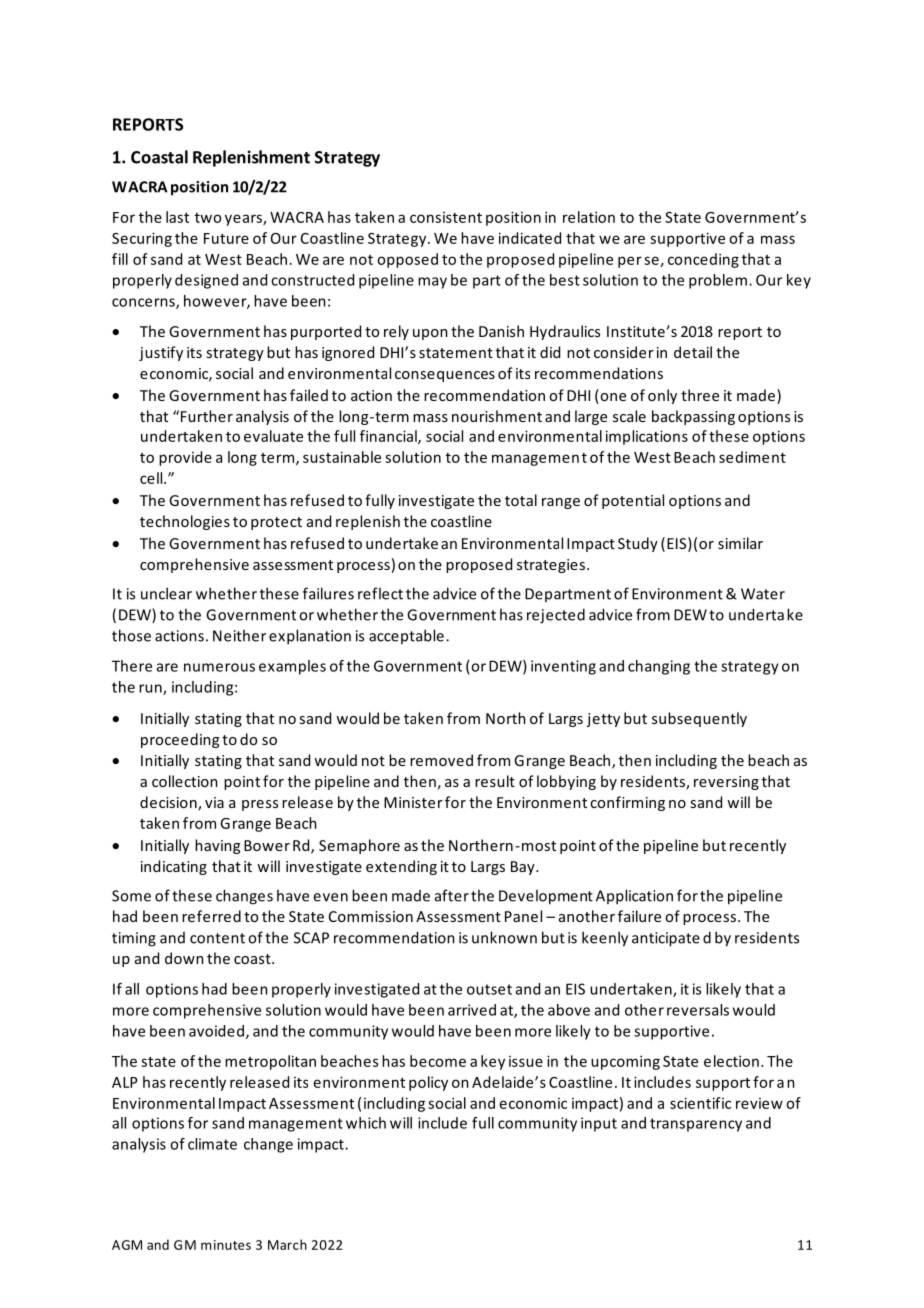  I want to click on down, so click(184, 958).
